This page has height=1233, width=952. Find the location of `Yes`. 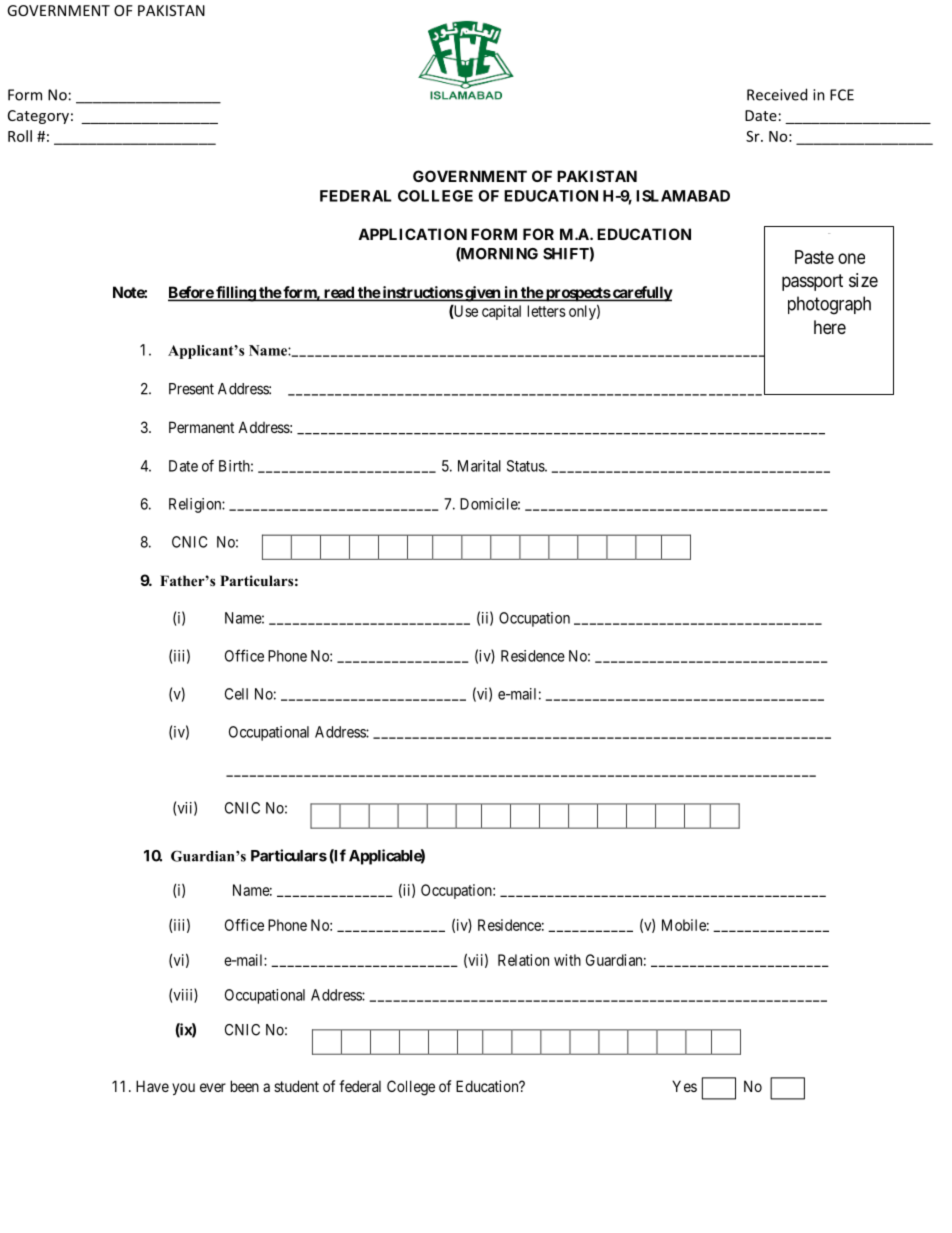

Yes is located at coordinates (684, 1086).
